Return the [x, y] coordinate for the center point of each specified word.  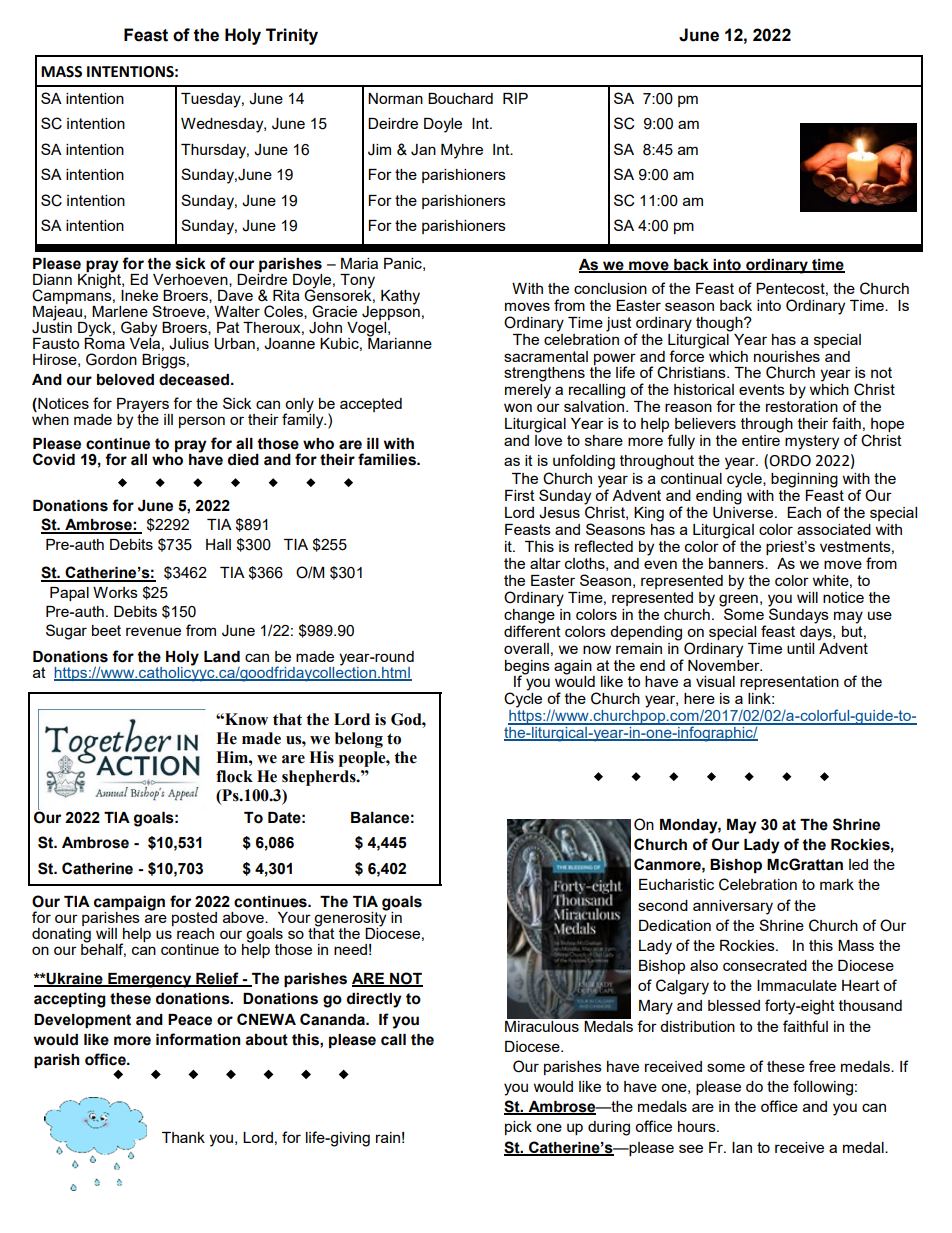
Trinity [292, 36]
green [738, 600]
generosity [351, 919]
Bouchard [460, 98]
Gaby [139, 330]
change [529, 616]
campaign [129, 904]
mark [837, 884]
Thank [183, 1137]
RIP [515, 98]
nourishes [787, 356]
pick [518, 1128]
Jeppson [391, 313]
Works [115, 592]
